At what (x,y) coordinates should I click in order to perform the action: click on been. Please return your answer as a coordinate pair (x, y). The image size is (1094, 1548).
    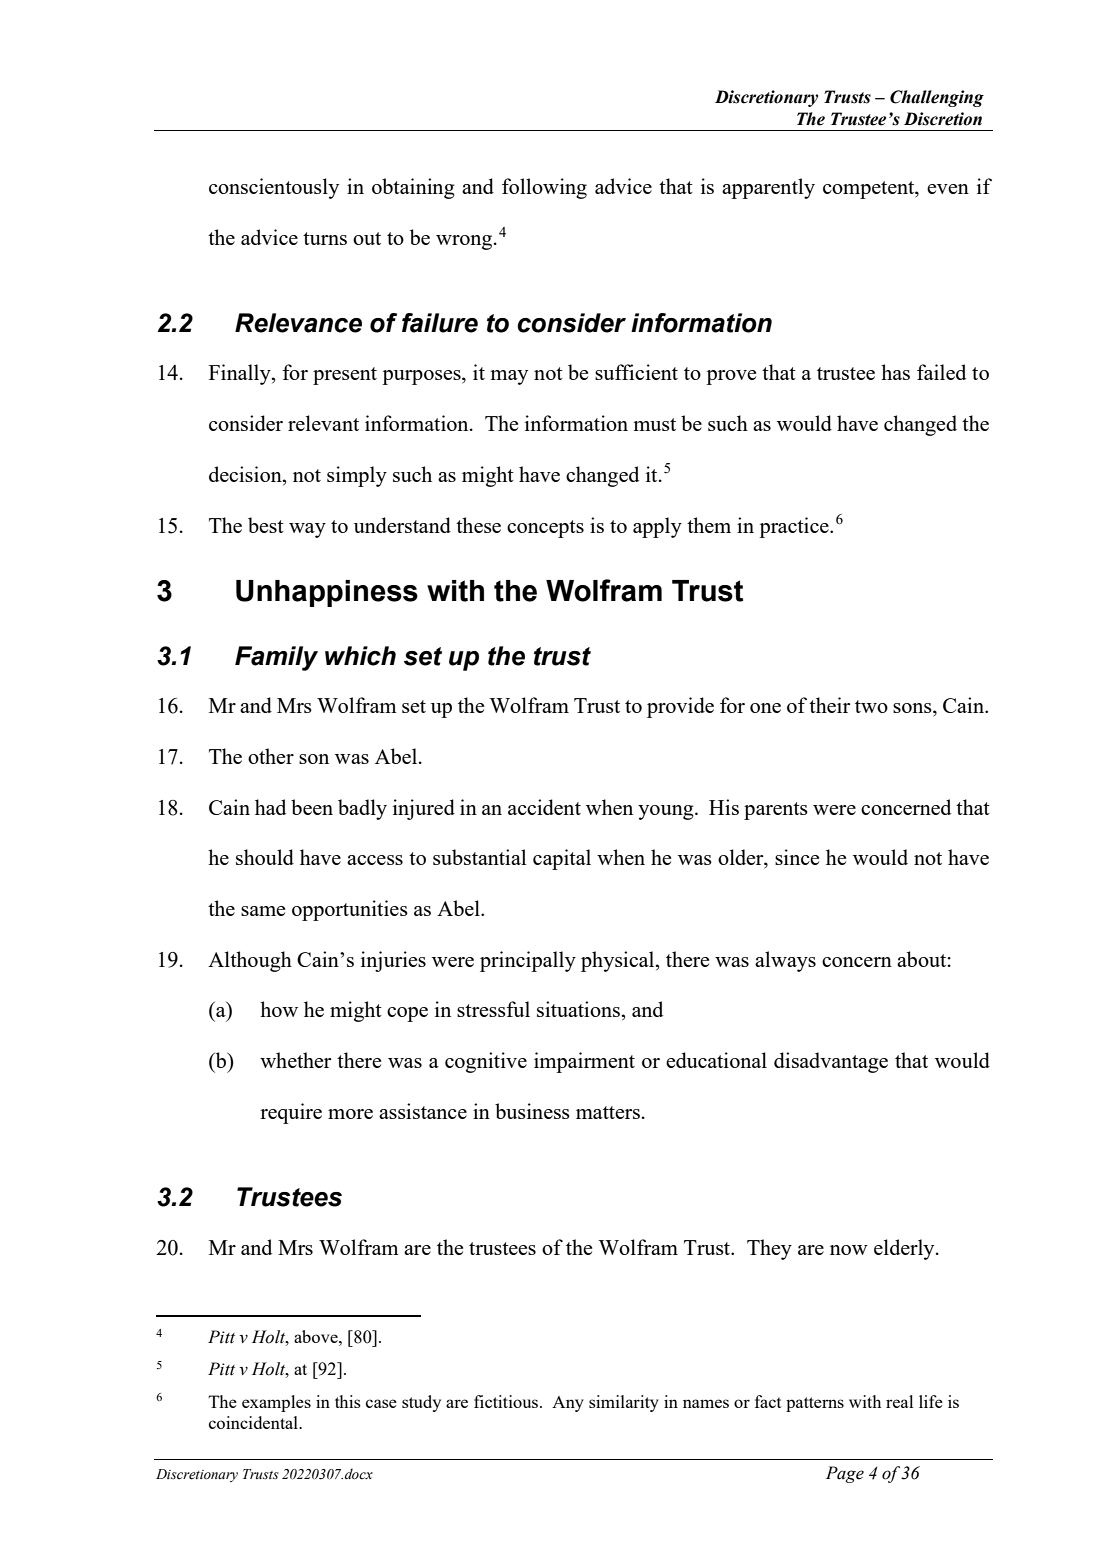
    Looking at the image, I should click on (312, 807).
